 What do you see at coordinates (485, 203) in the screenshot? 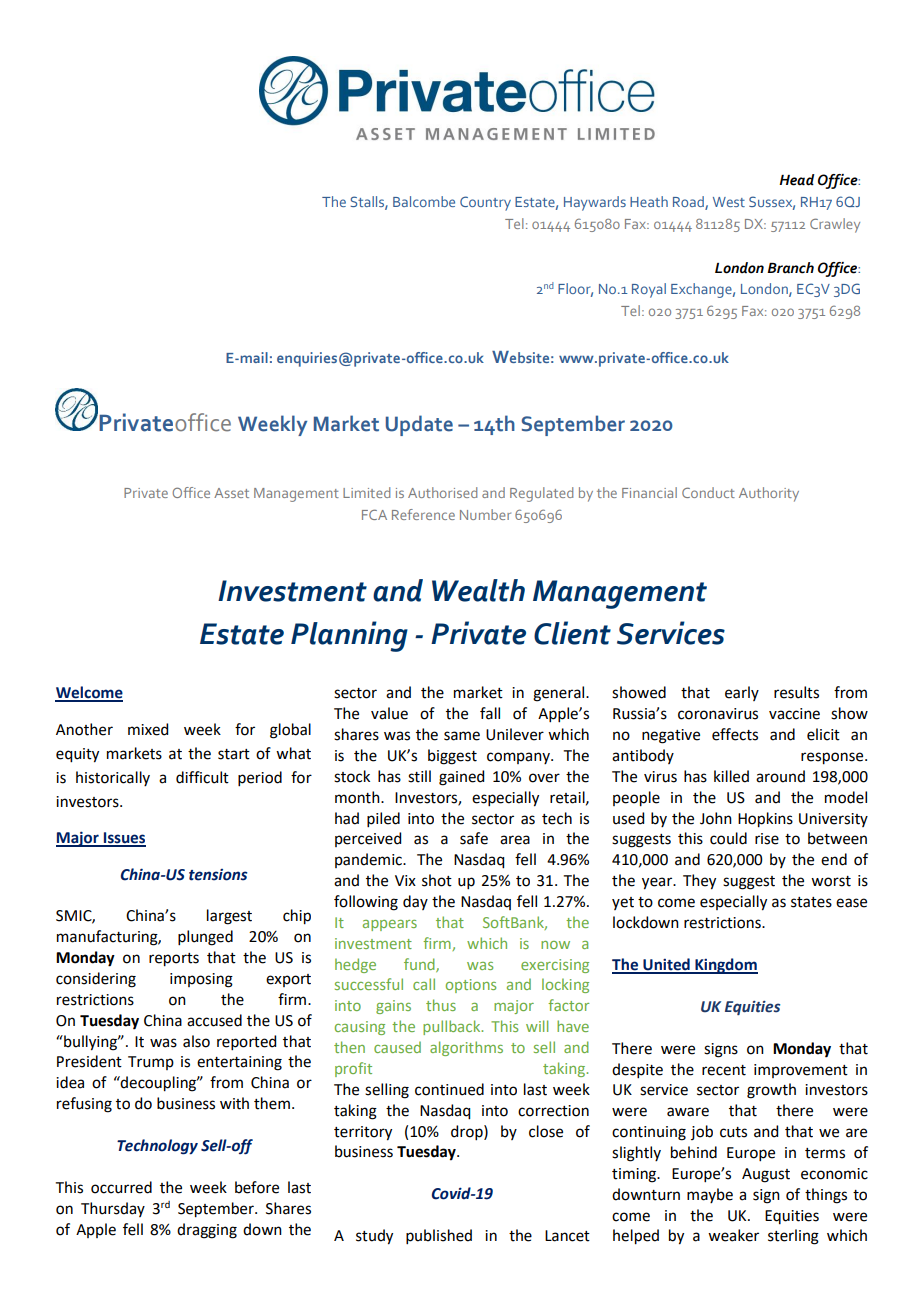
I see `Country` at bounding box center [485, 203].
